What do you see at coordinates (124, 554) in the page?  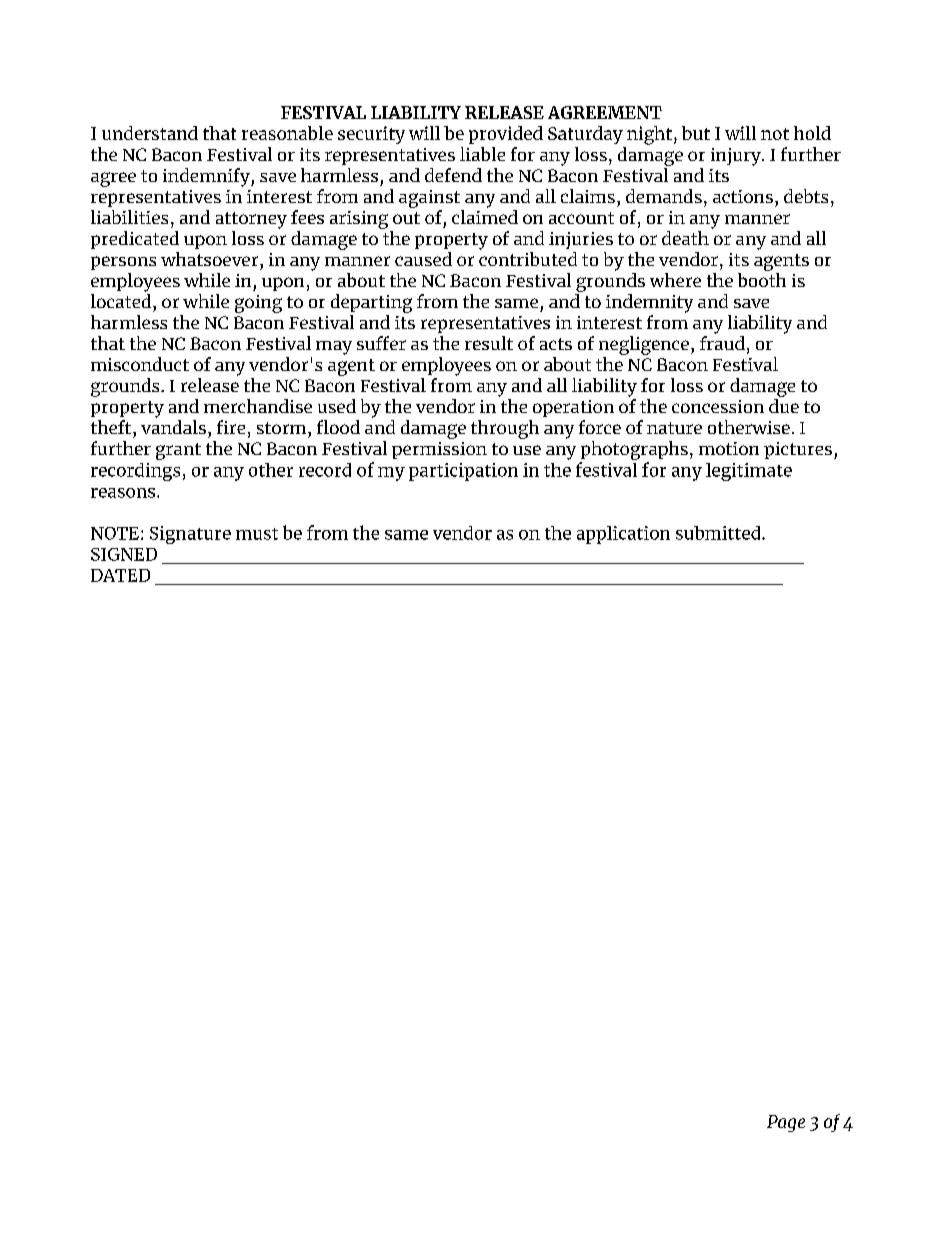 I see `SIGNED` at bounding box center [124, 554].
